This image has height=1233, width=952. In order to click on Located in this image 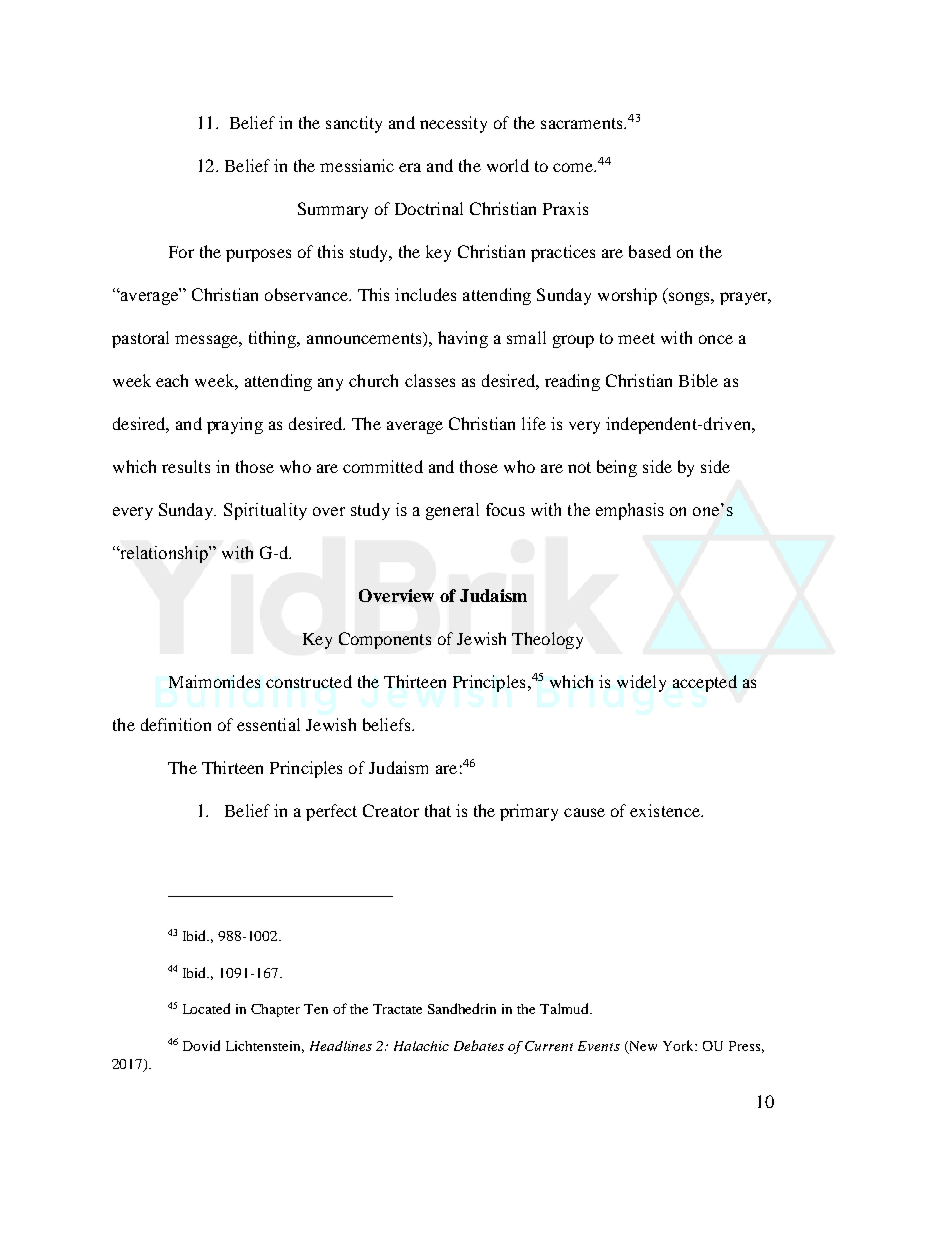, I will do `click(206, 1008)`.
